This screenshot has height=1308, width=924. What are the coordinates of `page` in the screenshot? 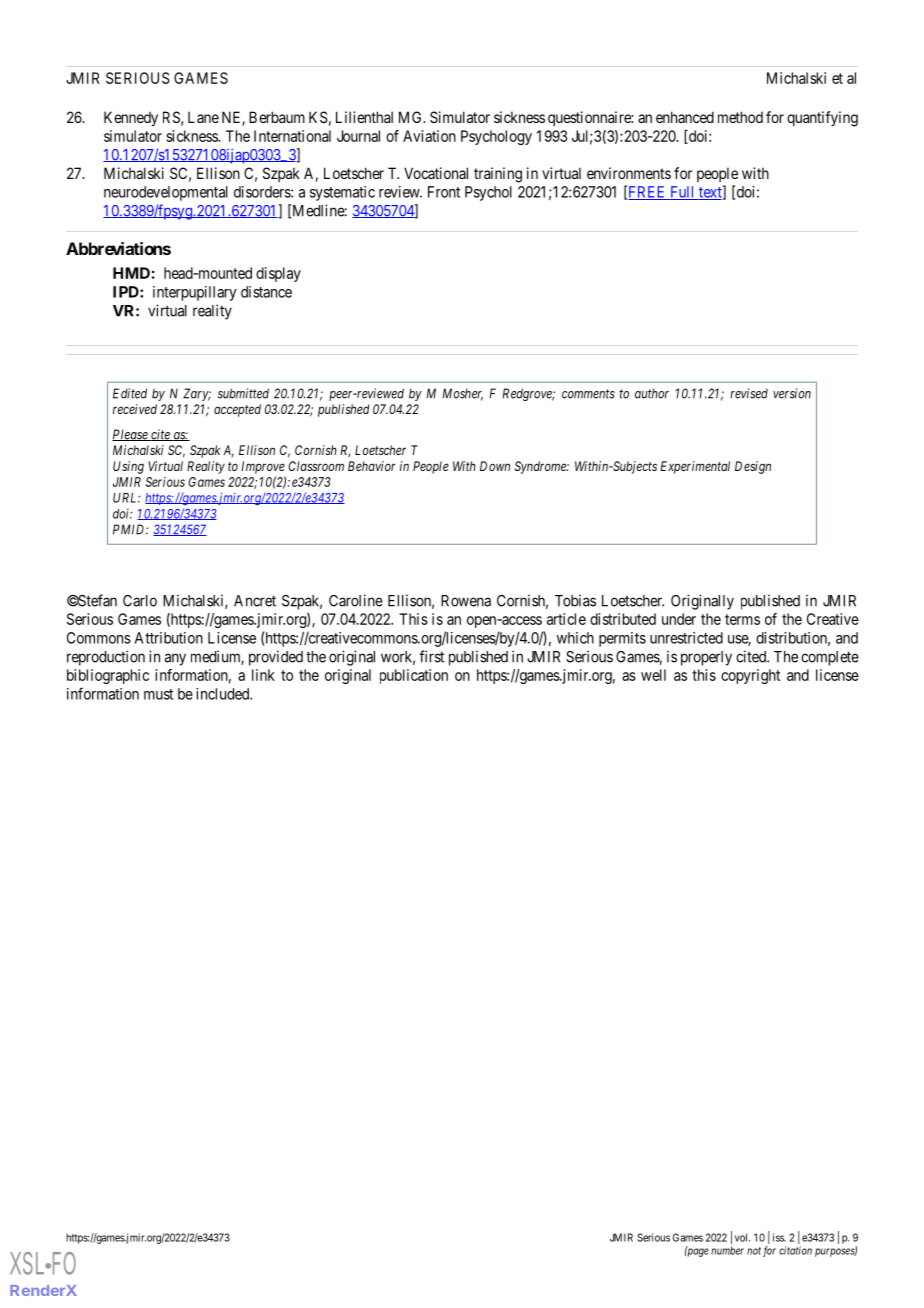 It's located at (697, 1252).
